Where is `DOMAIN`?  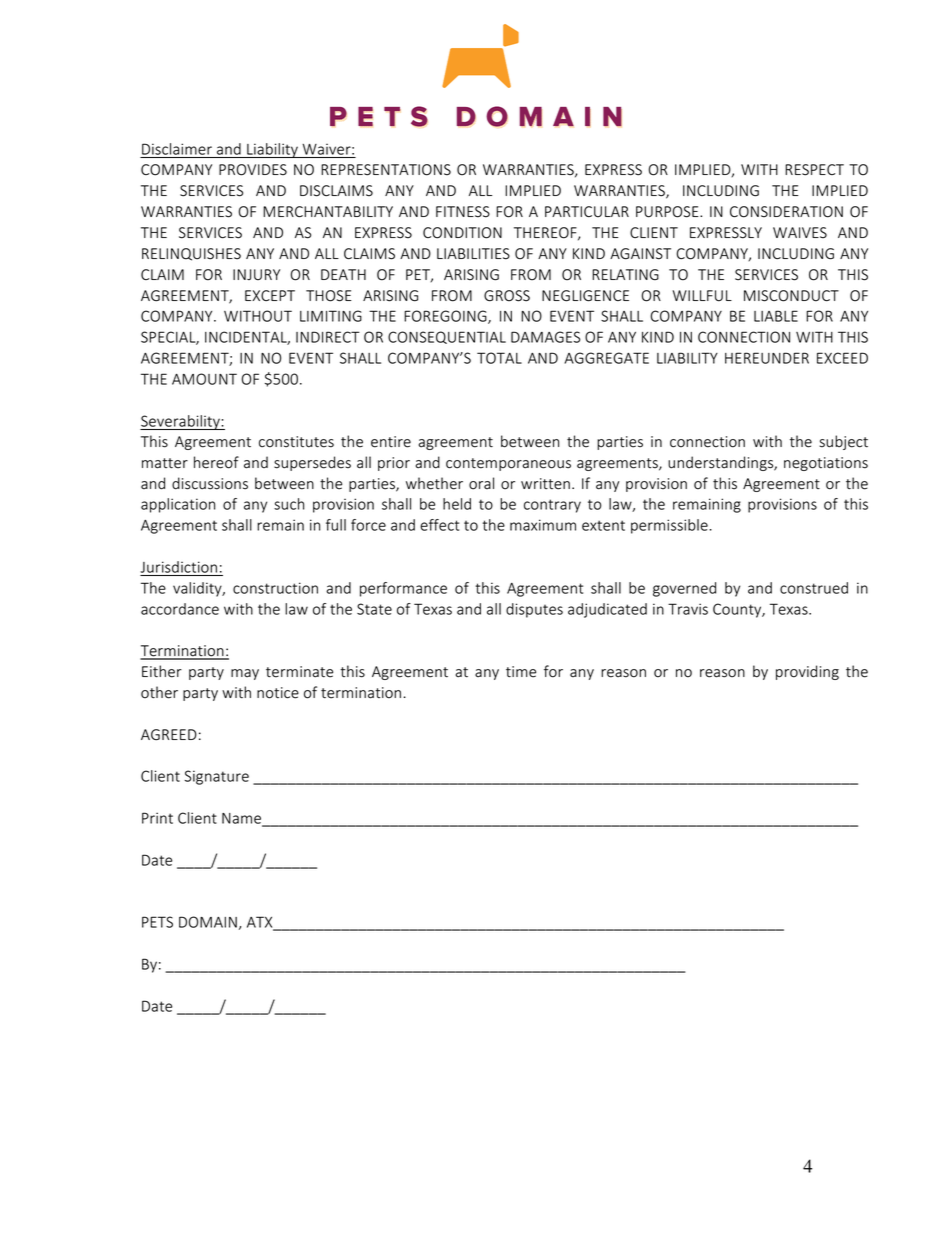
DOMAIN is located at coordinates (208, 922).
